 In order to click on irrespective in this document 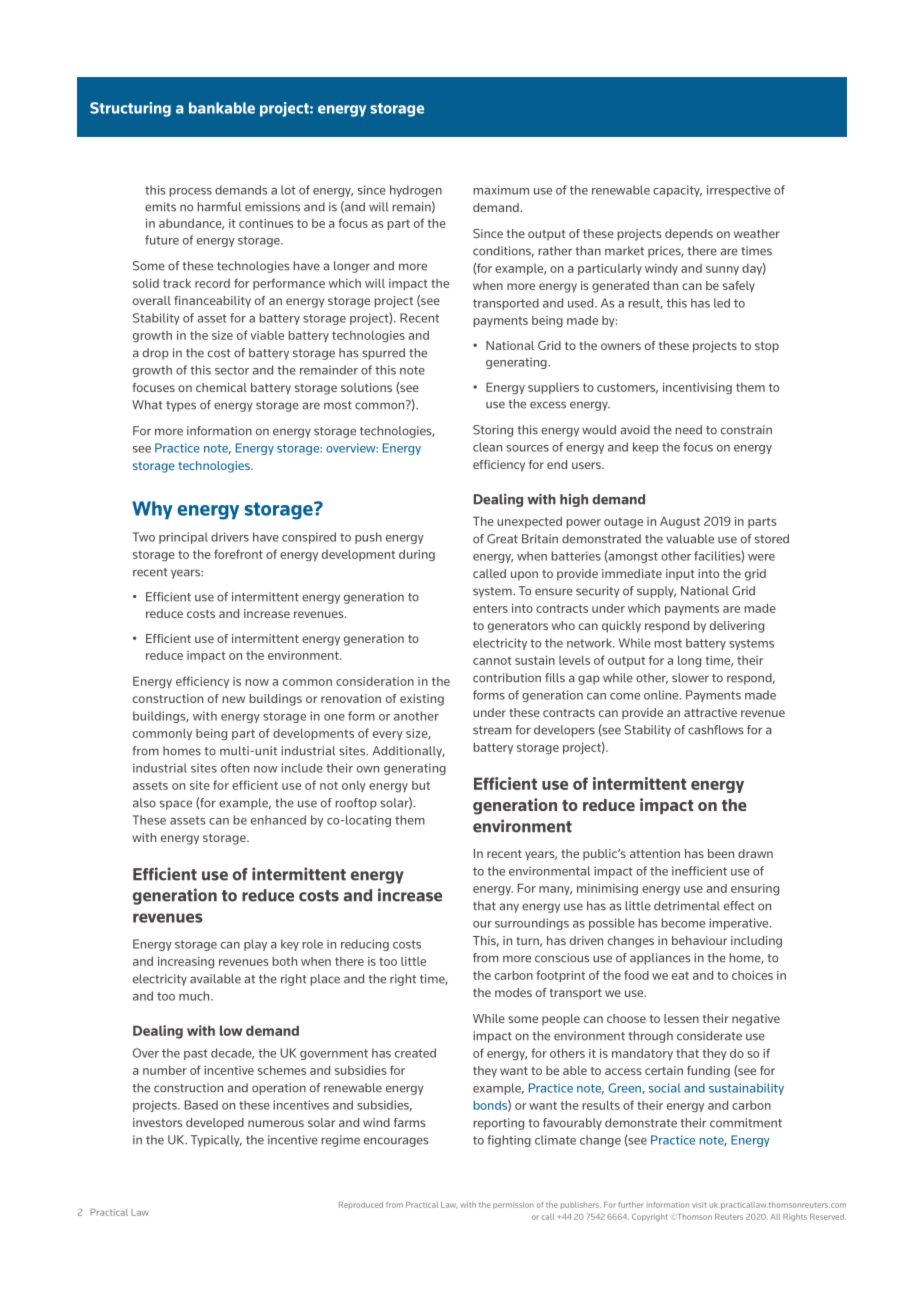, I will do `click(739, 191)`.
